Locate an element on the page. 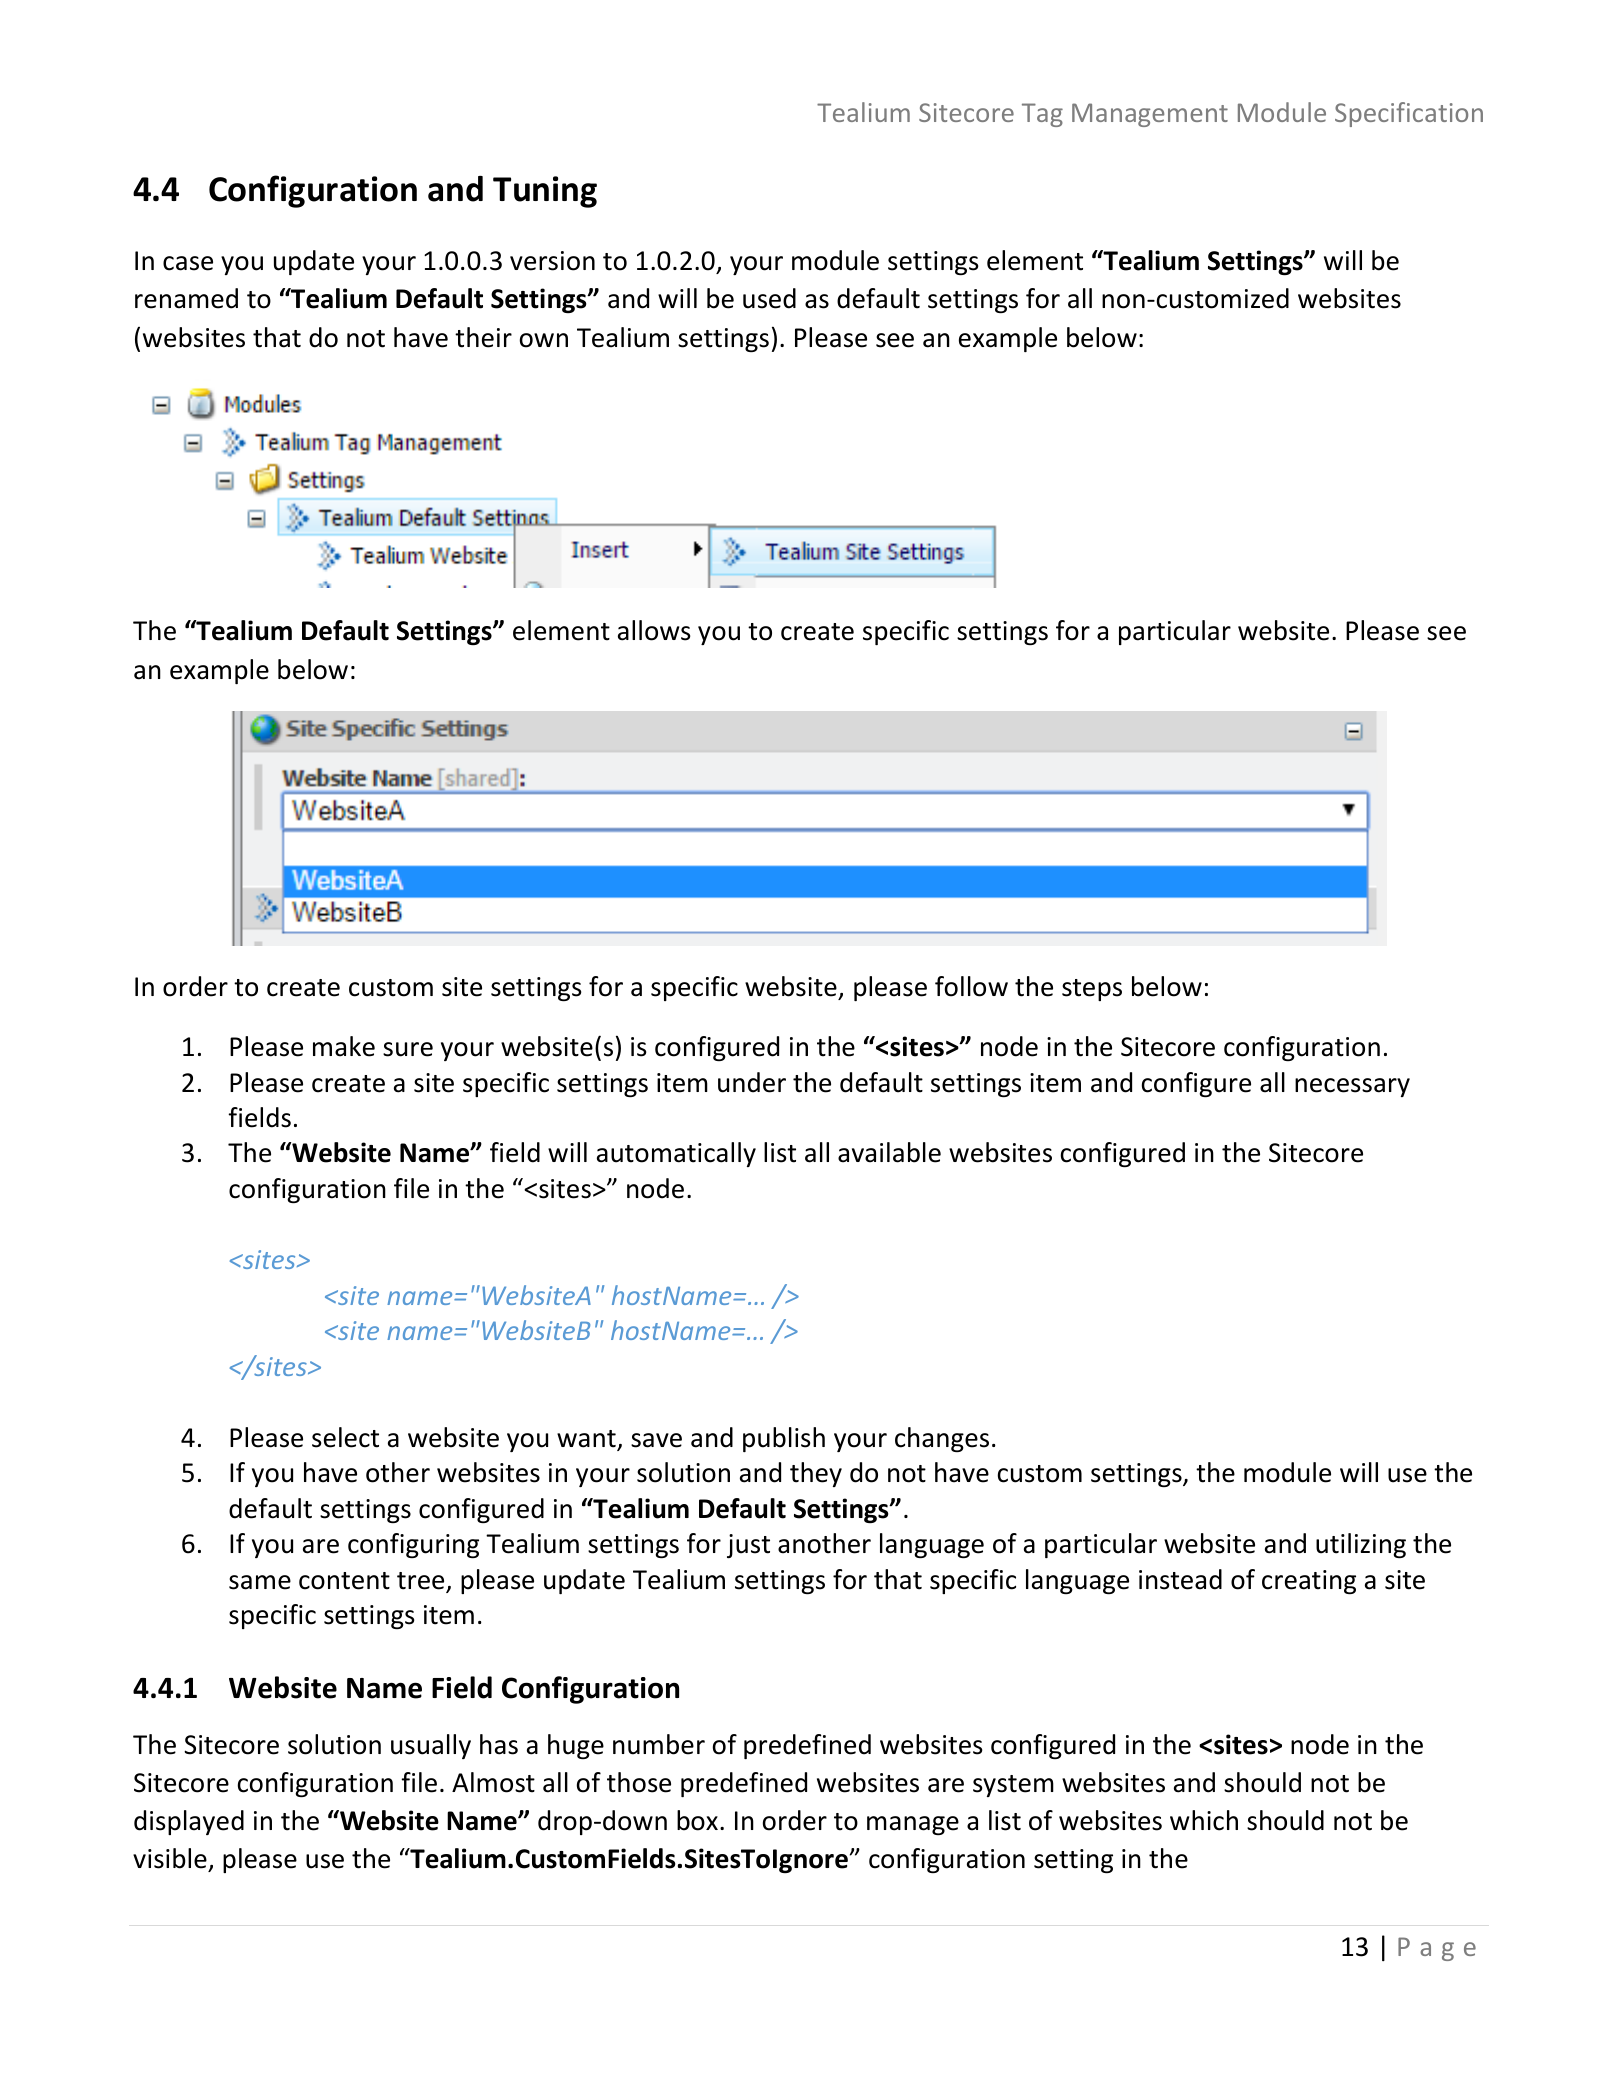 The height and width of the page is (2095, 1618). follow is located at coordinates (971, 986).
